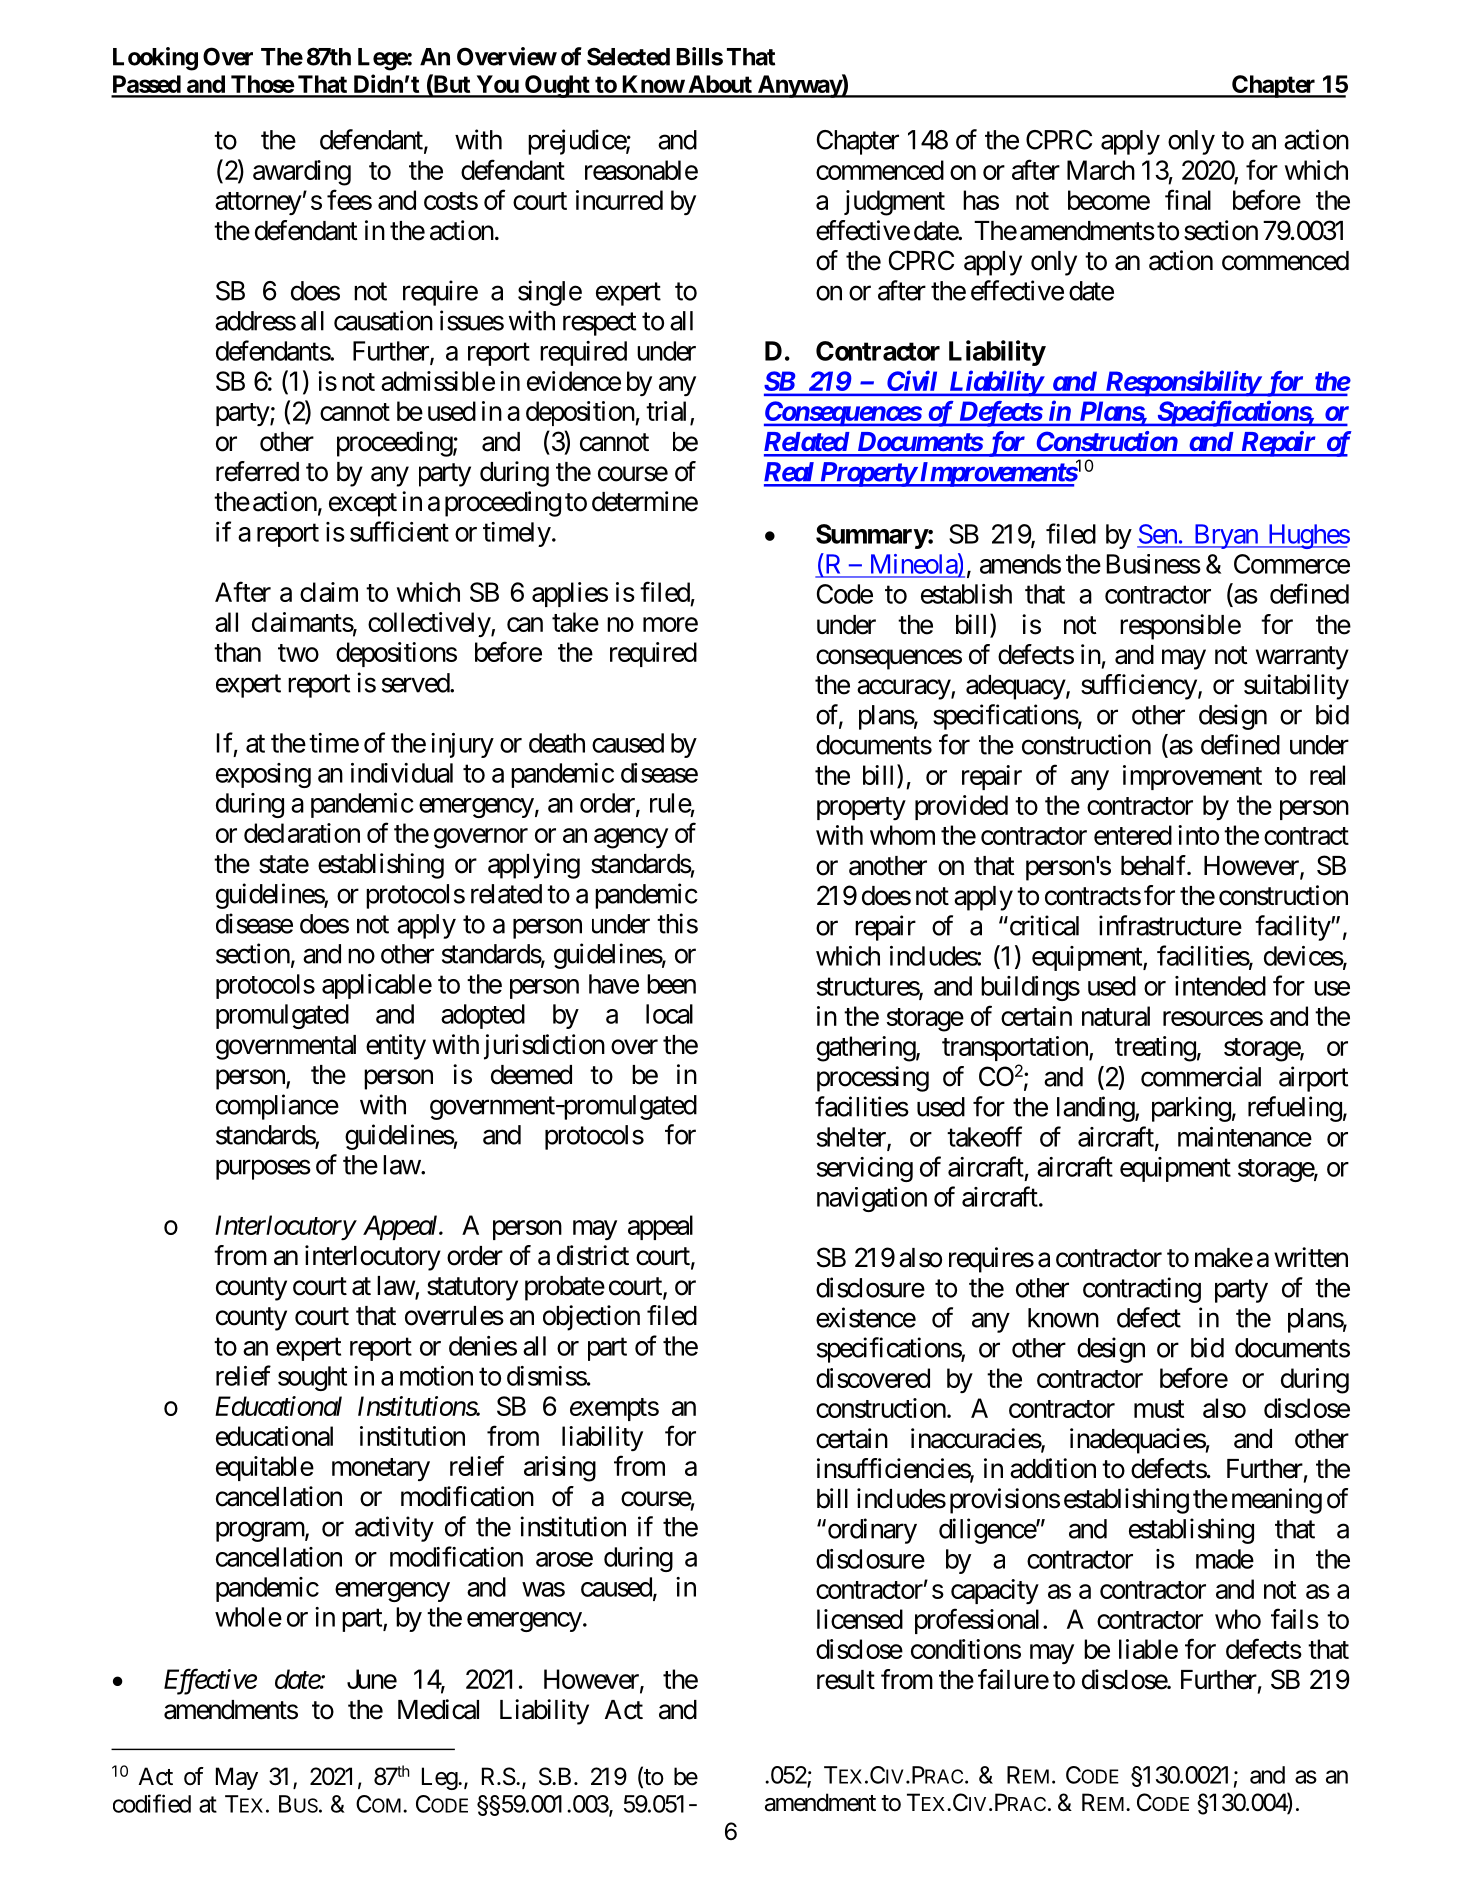 The height and width of the screenshot is (1888, 1459). Describe the element at coordinates (671, 984) in the screenshot. I see `been` at that location.
